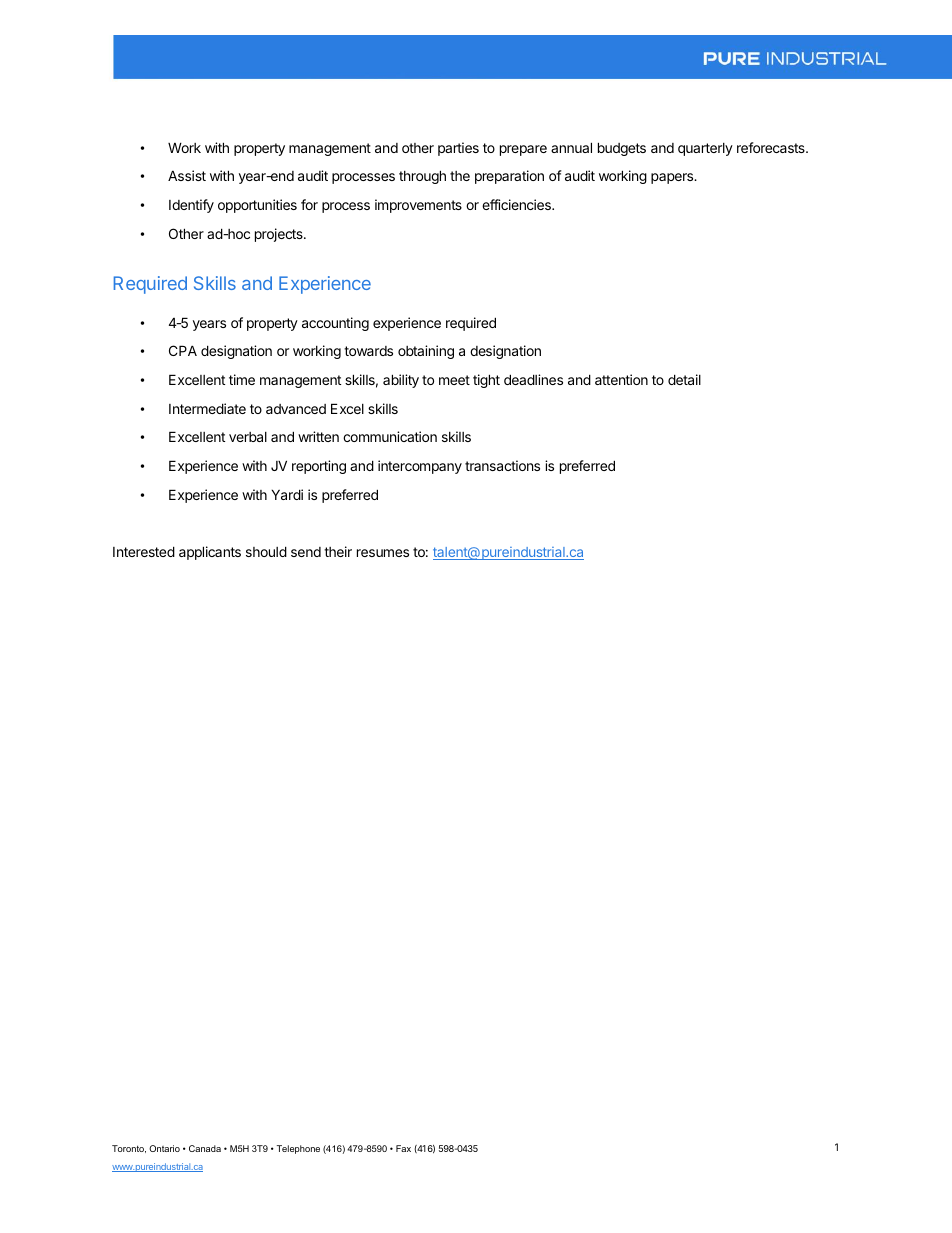 The width and height of the screenshot is (952, 1233). Describe the element at coordinates (205, 1148) in the screenshot. I see `Canada` at that location.
